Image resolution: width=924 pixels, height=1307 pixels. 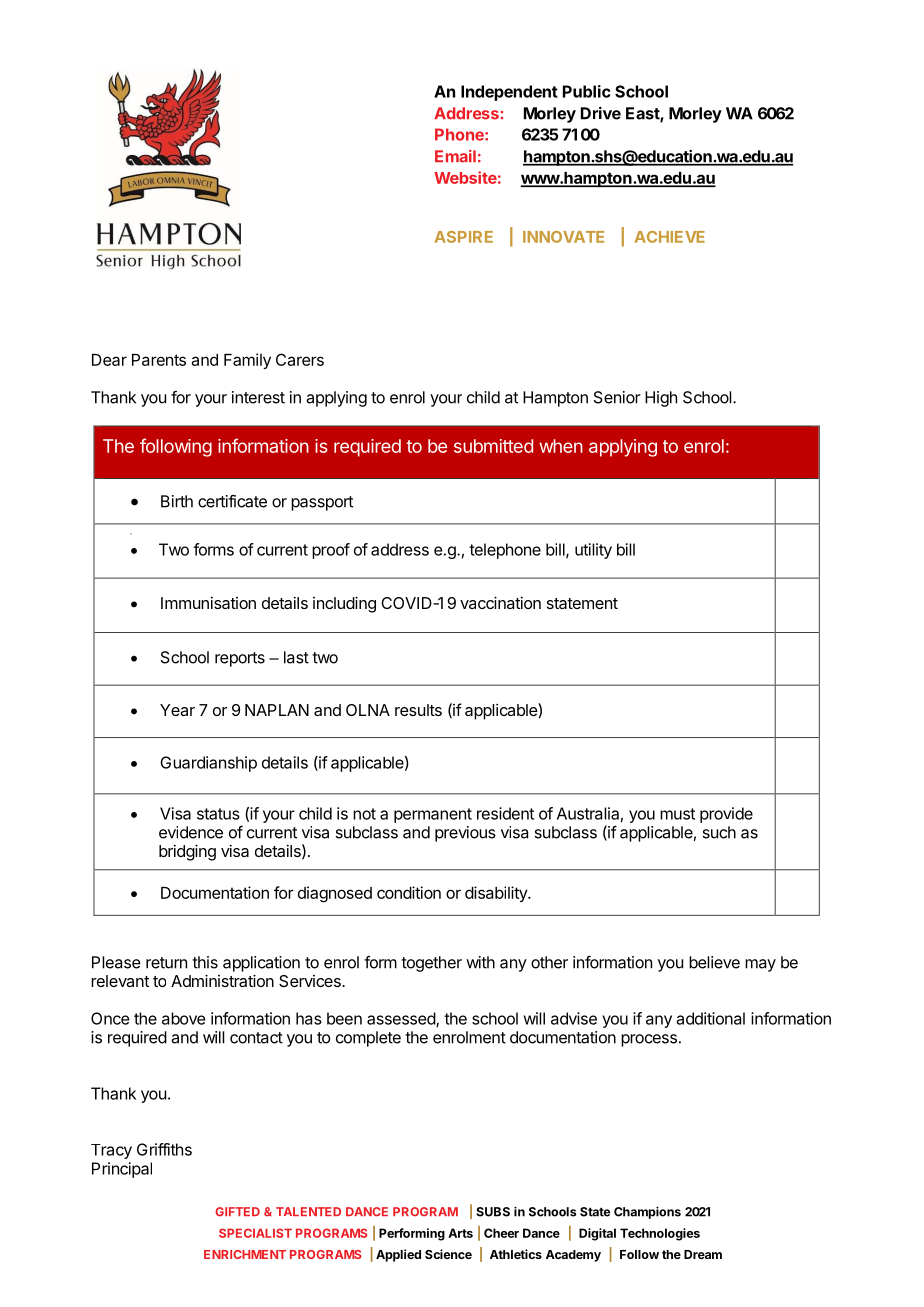 What do you see at coordinates (237, 1211) in the screenshot?
I see `GIFTED` at bounding box center [237, 1211].
